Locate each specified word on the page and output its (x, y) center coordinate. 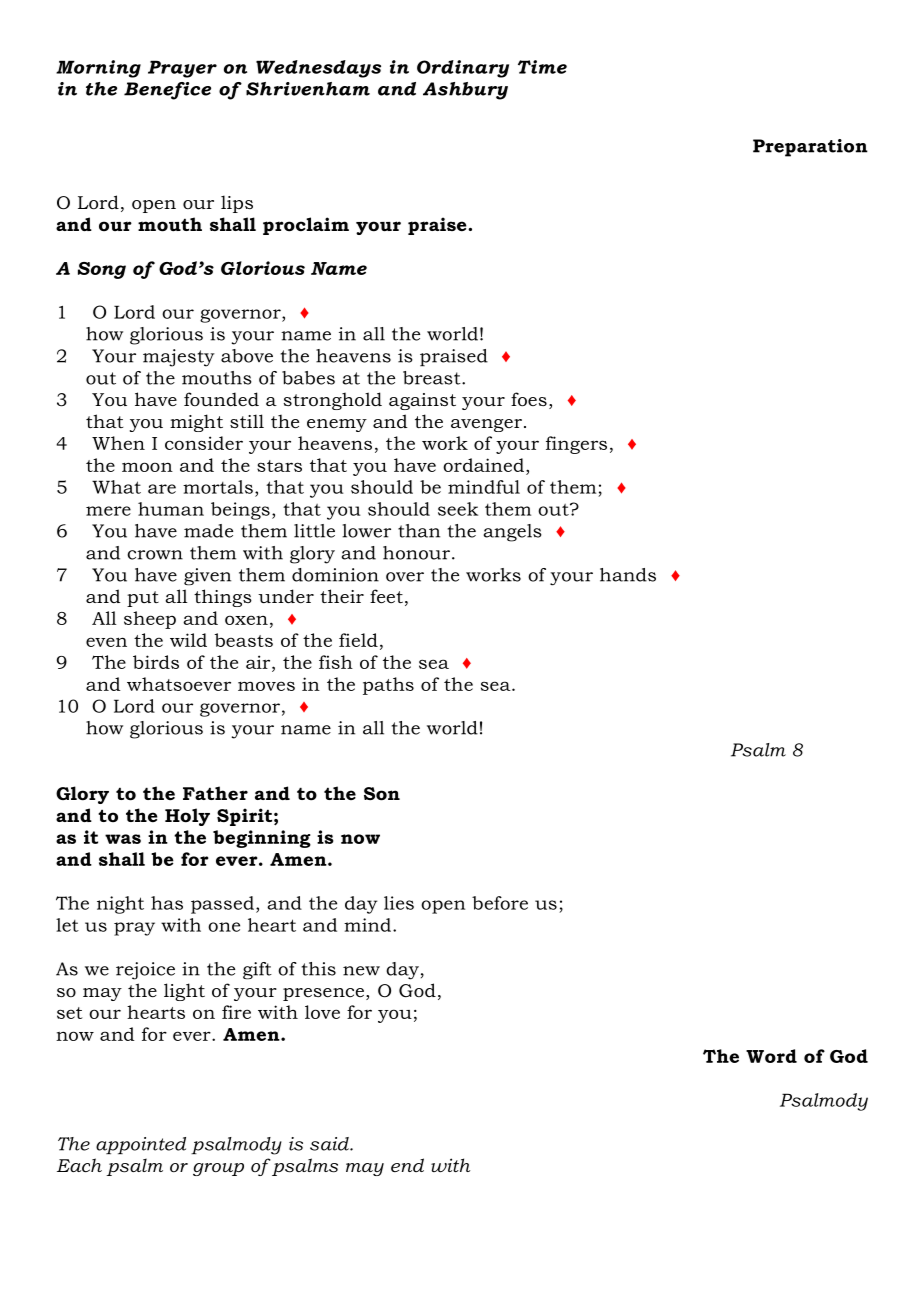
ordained (485, 465)
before (500, 903)
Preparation (810, 148)
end (407, 1165)
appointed (141, 1145)
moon (147, 467)
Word (771, 1056)
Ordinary (463, 69)
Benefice (167, 91)
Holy (187, 817)
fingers (576, 445)
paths (388, 686)
